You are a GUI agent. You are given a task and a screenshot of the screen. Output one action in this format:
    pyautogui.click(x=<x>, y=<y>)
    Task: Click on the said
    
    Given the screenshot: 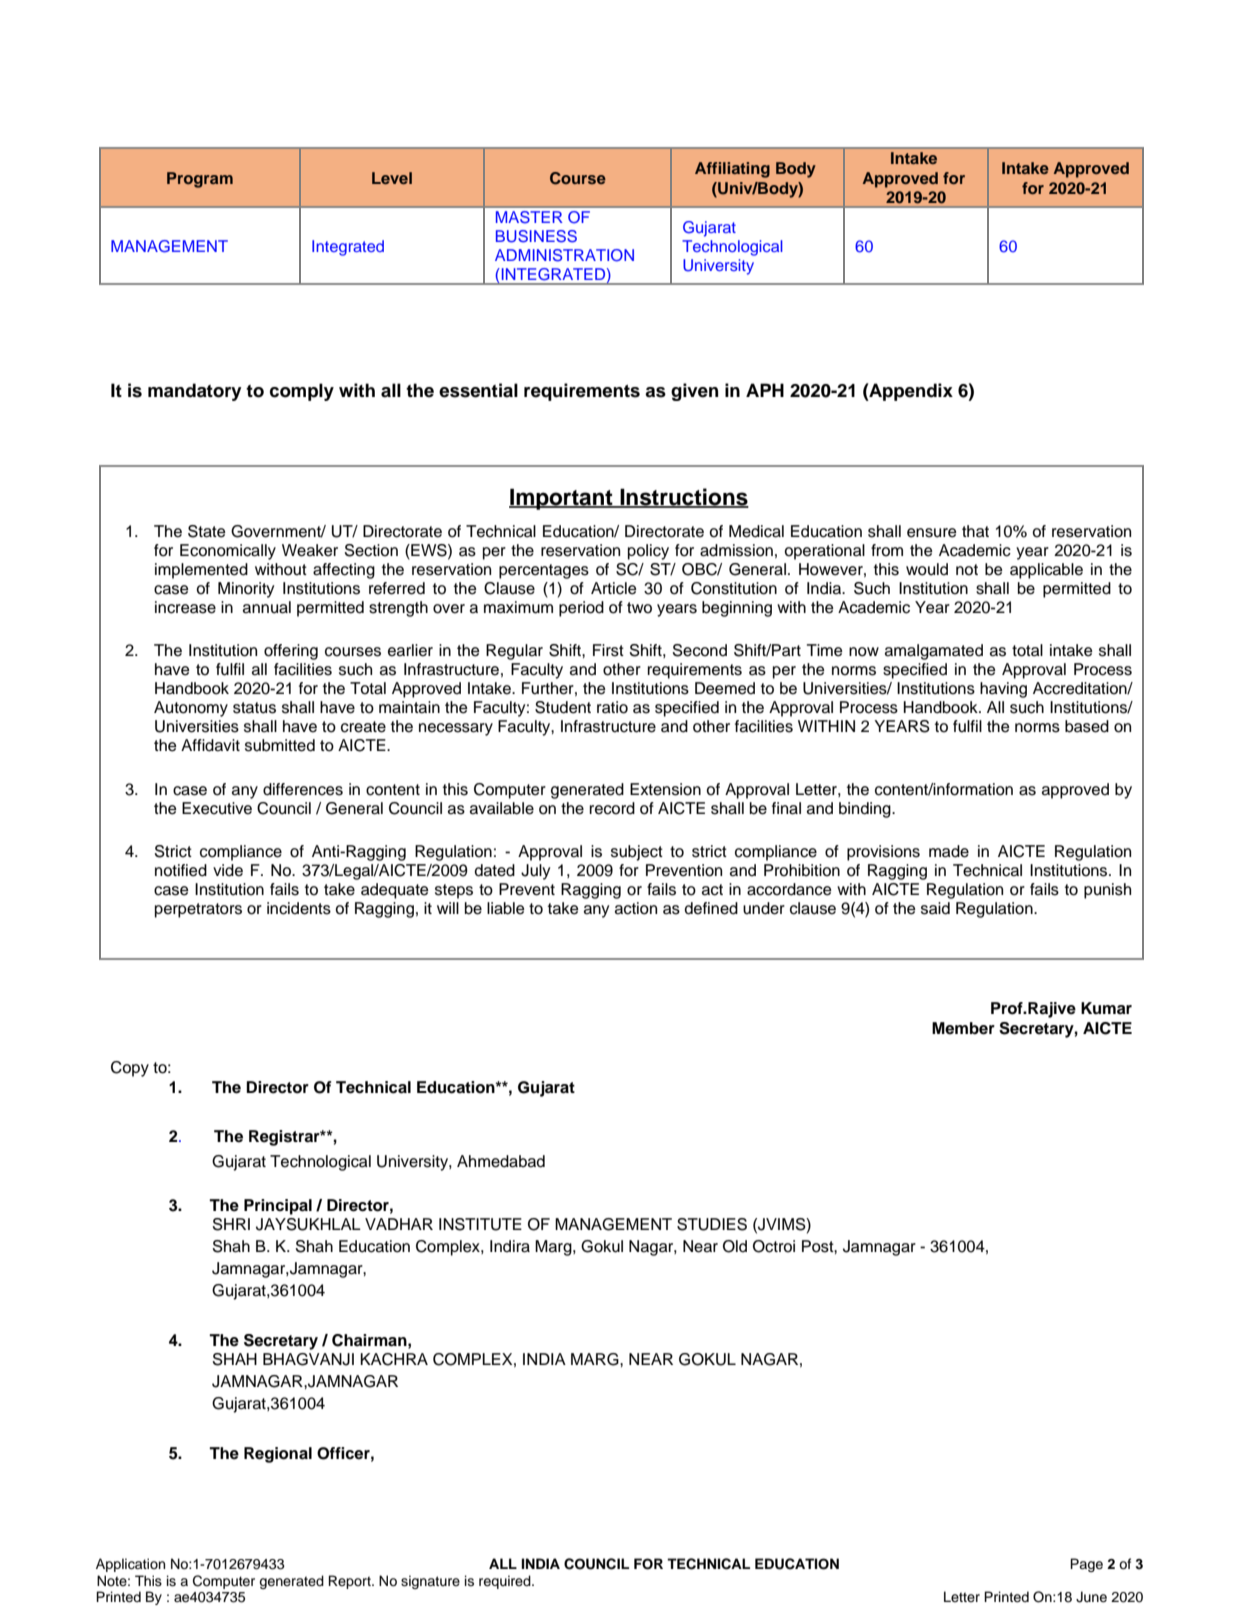 What is the action you would take?
    pyautogui.click(x=935, y=908)
